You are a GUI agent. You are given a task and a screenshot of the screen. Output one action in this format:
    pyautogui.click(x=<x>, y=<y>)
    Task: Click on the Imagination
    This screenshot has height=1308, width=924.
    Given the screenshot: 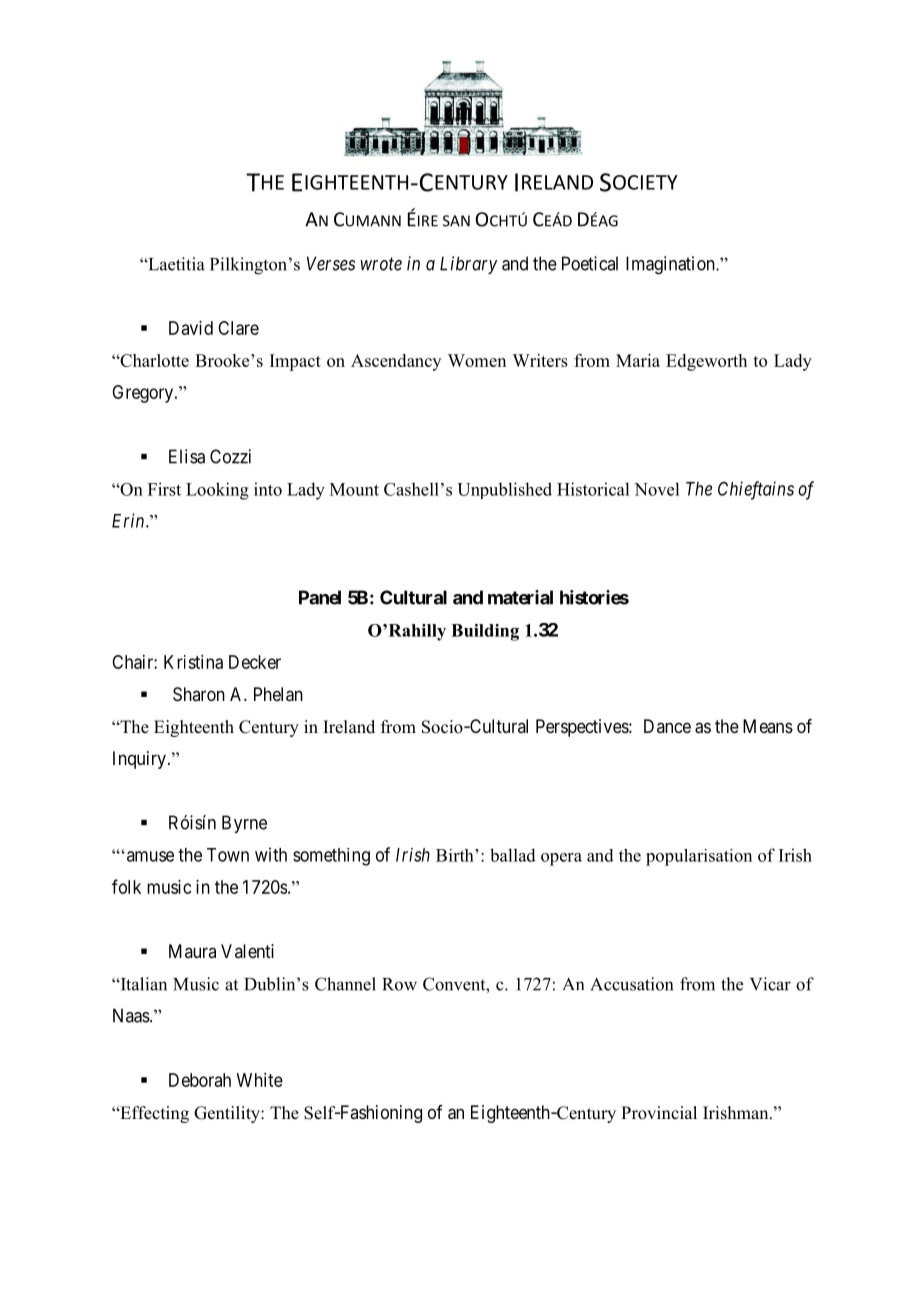 What is the action you would take?
    pyautogui.click(x=671, y=265)
